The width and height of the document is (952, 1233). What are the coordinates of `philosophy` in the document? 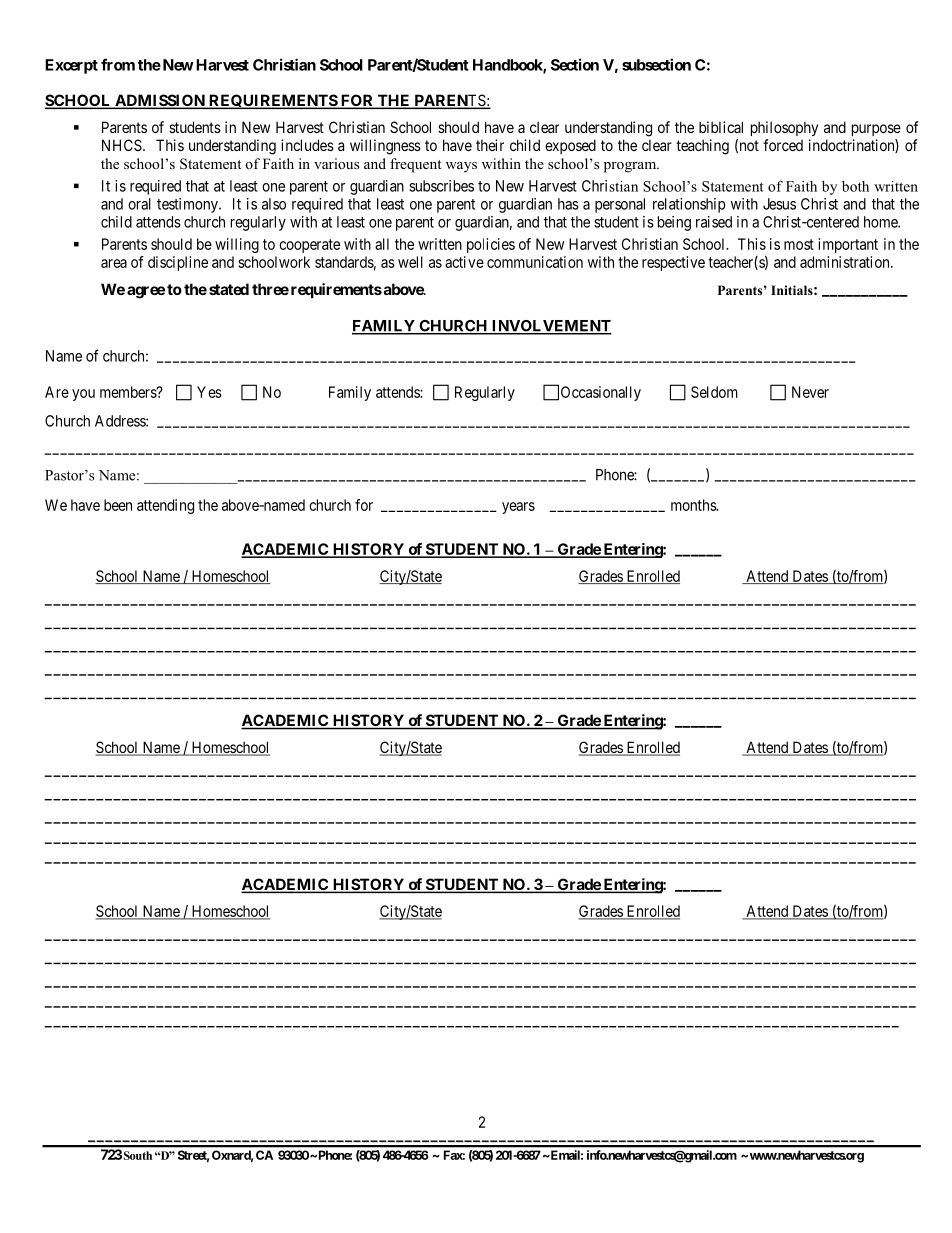 It's located at (784, 128).
